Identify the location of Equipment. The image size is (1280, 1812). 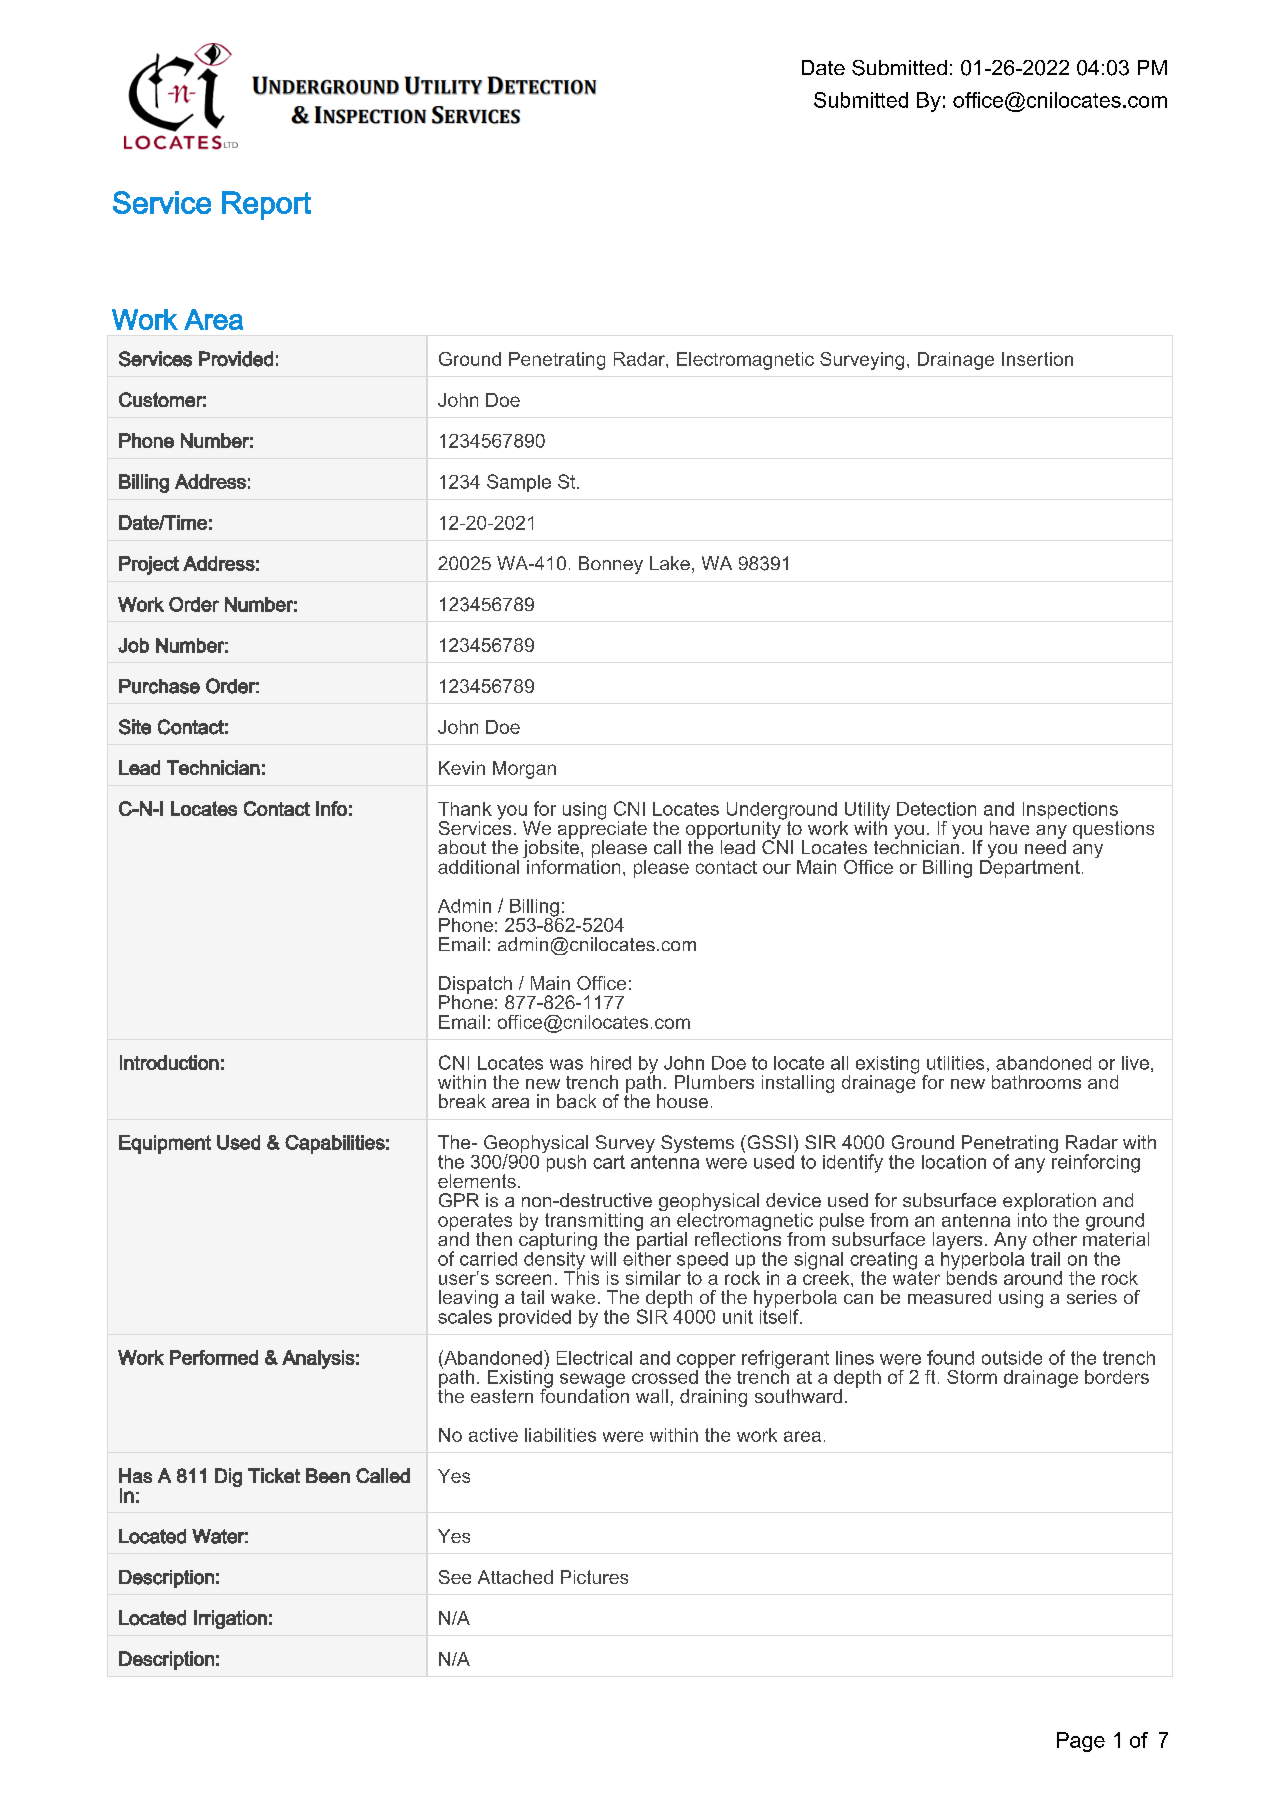
(165, 1144).
